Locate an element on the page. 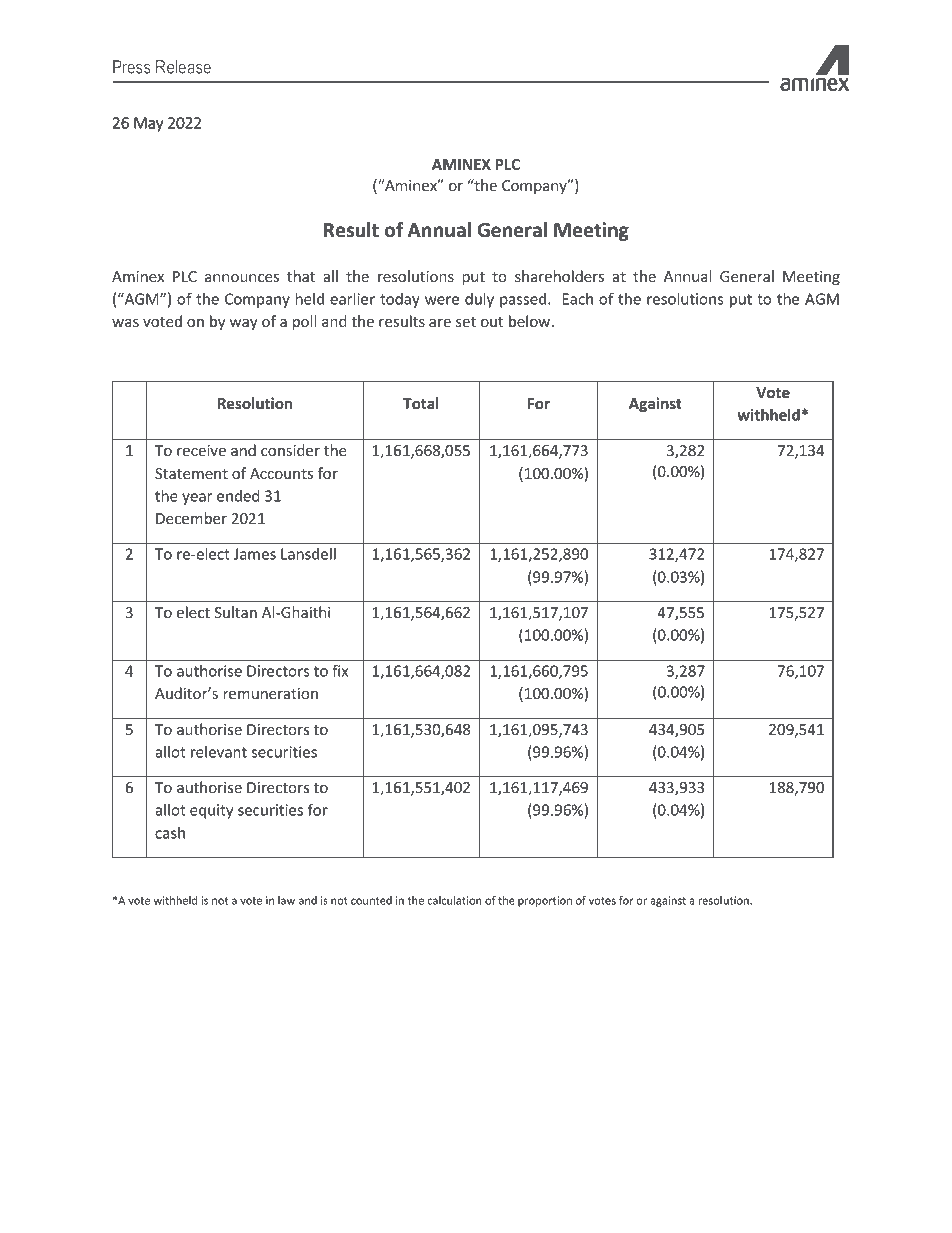 The width and height of the image is (952, 1233). Accounts is located at coordinates (281, 473).
